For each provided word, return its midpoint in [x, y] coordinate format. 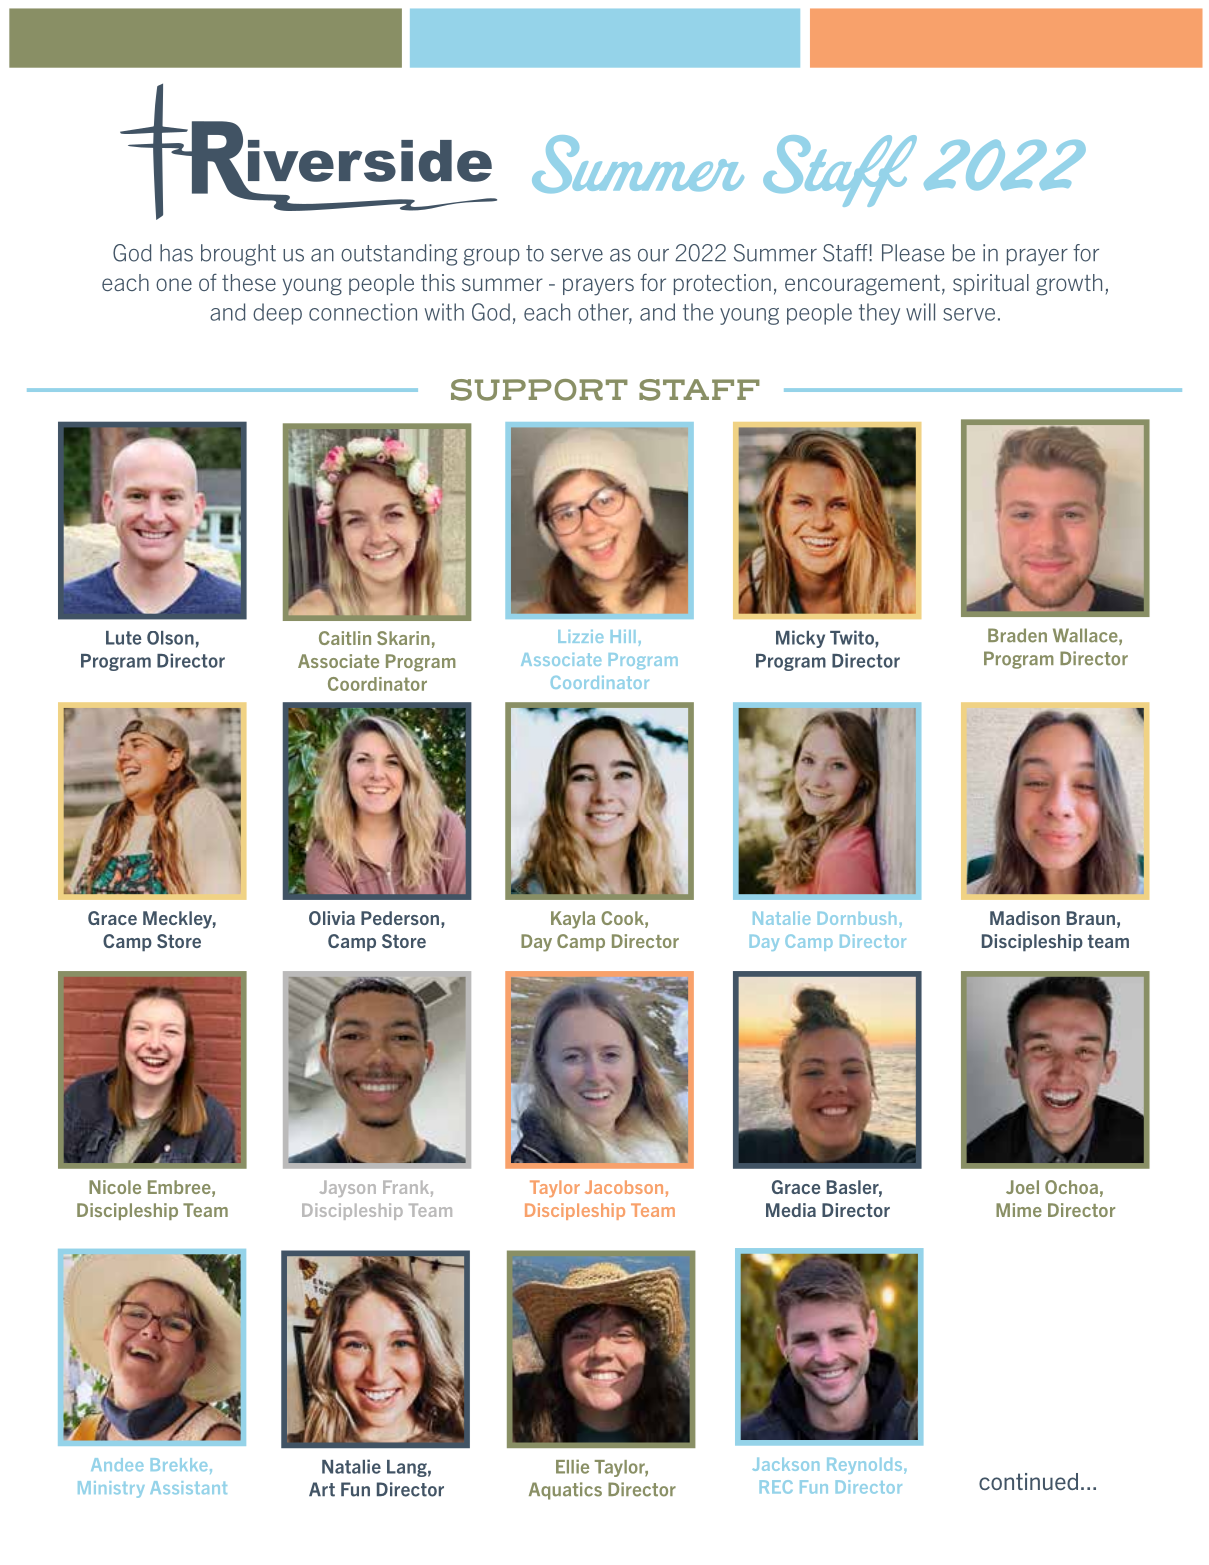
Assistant [188, 1487]
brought [238, 255]
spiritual [991, 284]
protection [722, 284]
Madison [1025, 918]
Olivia [332, 918]
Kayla [573, 920]
